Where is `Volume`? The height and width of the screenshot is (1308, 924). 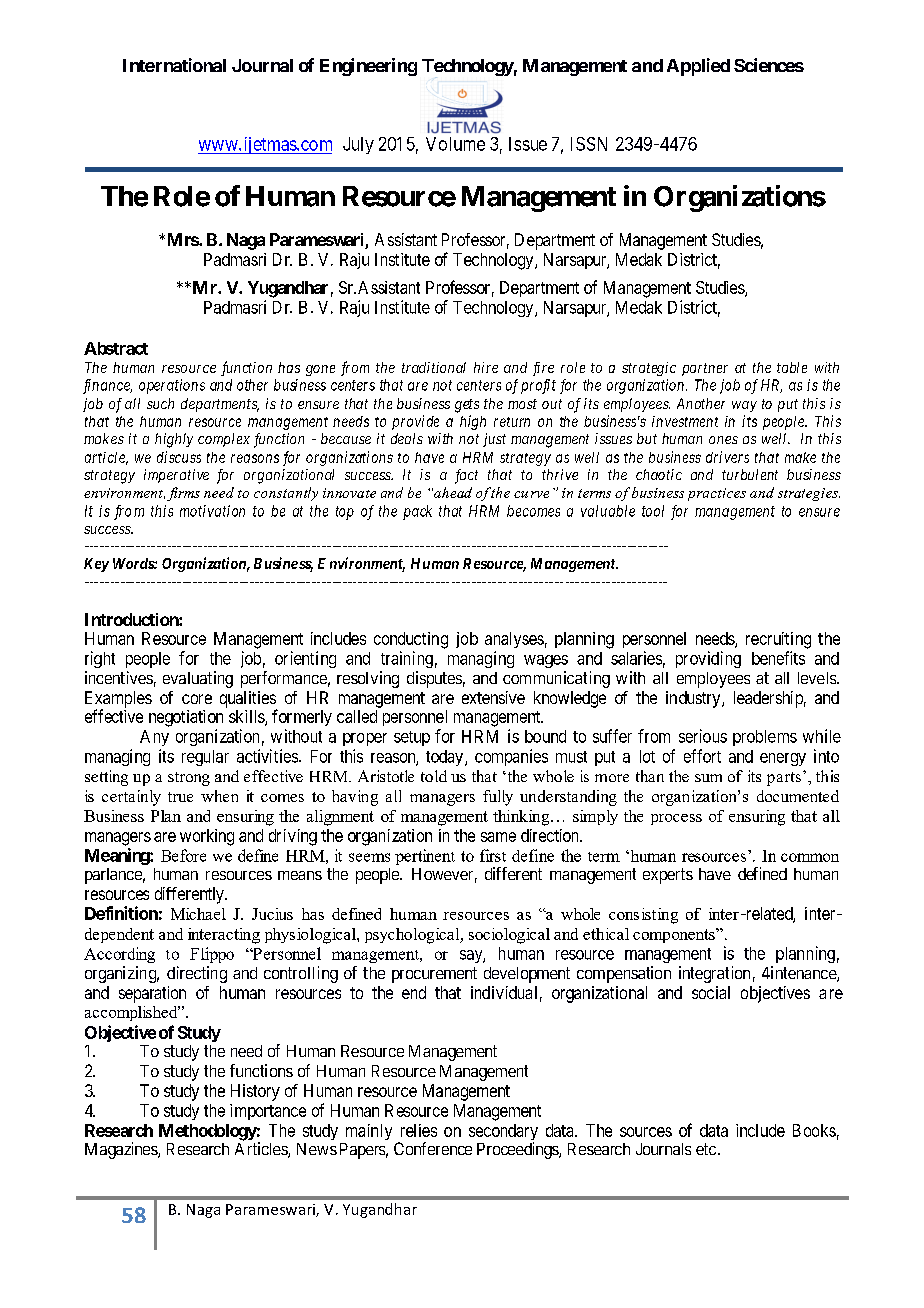
Volume is located at coordinates (455, 144).
